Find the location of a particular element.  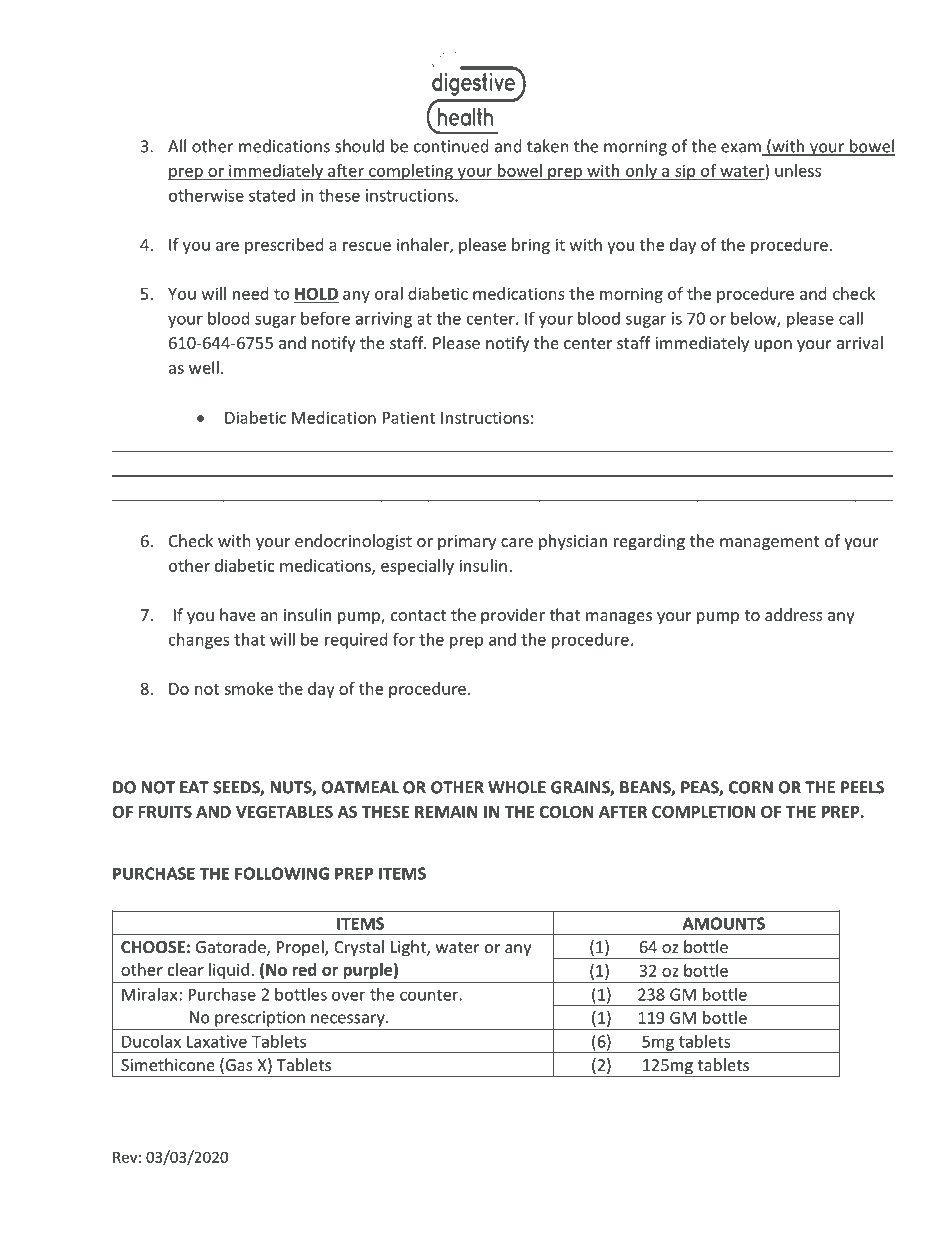

unless is located at coordinates (798, 170).
